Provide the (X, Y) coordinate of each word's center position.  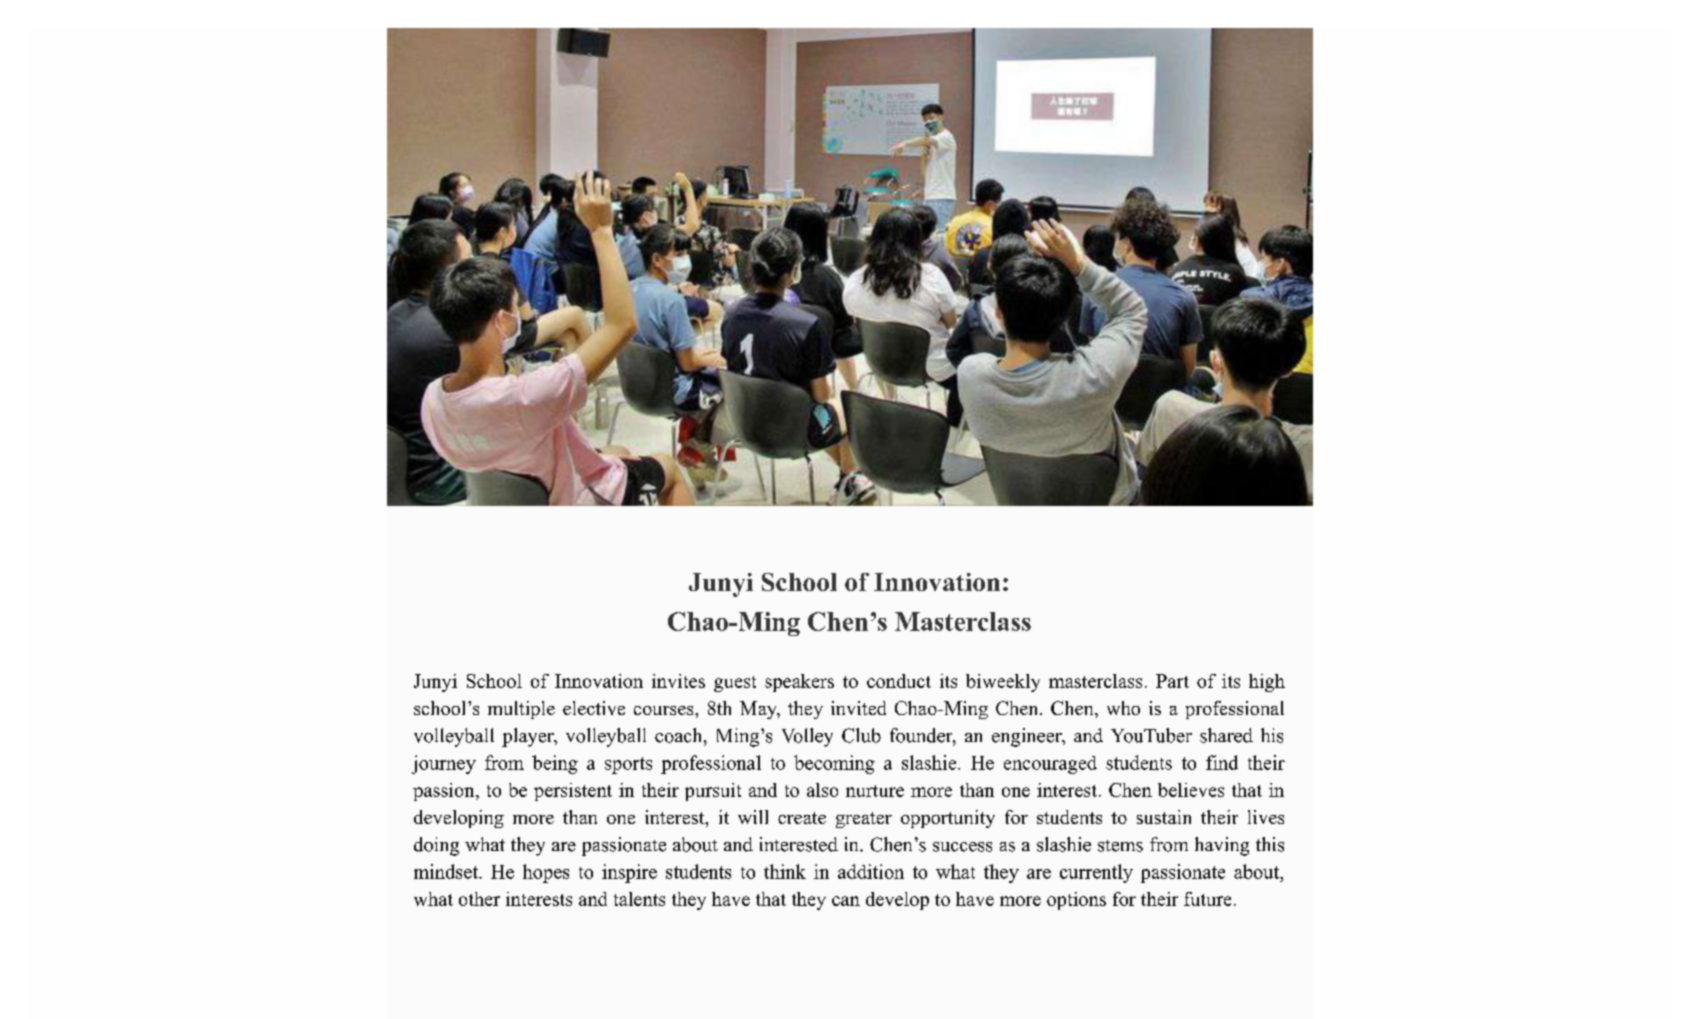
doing (436, 846)
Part (1172, 681)
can (846, 901)
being (555, 764)
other (479, 899)
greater (864, 820)
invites (678, 681)
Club (861, 735)
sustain (1164, 817)
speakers (799, 683)
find (1222, 762)
